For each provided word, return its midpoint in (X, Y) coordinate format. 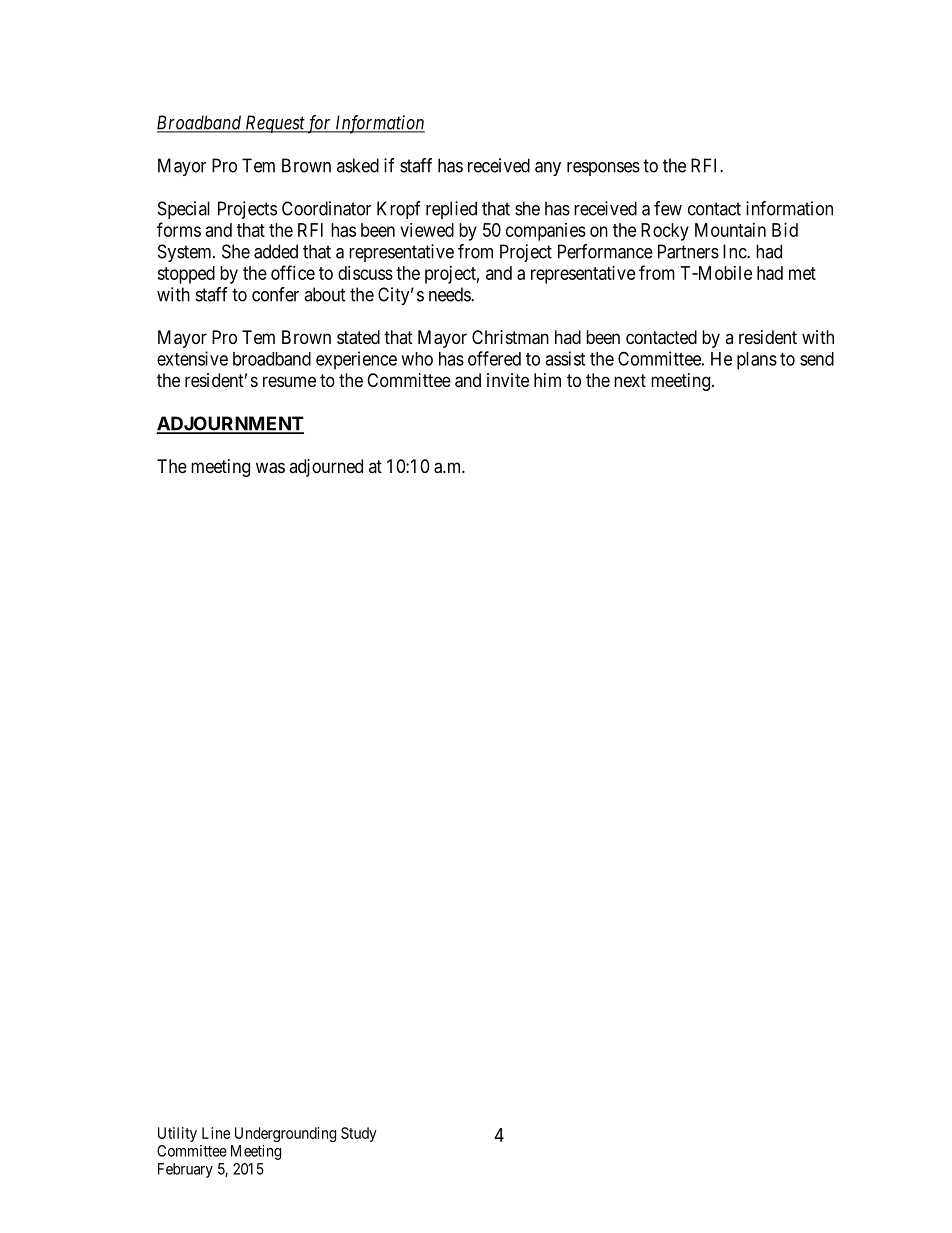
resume (289, 381)
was (270, 468)
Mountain (730, 230)
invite (508, 380)
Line (216, 1133)
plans (757, 361)
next (630, 380)
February (185, 1170)
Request (274, 124)
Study (359, 1134)
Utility (177, 1134)
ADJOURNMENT (230, 424)
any (548, 169)
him (547, 380)
